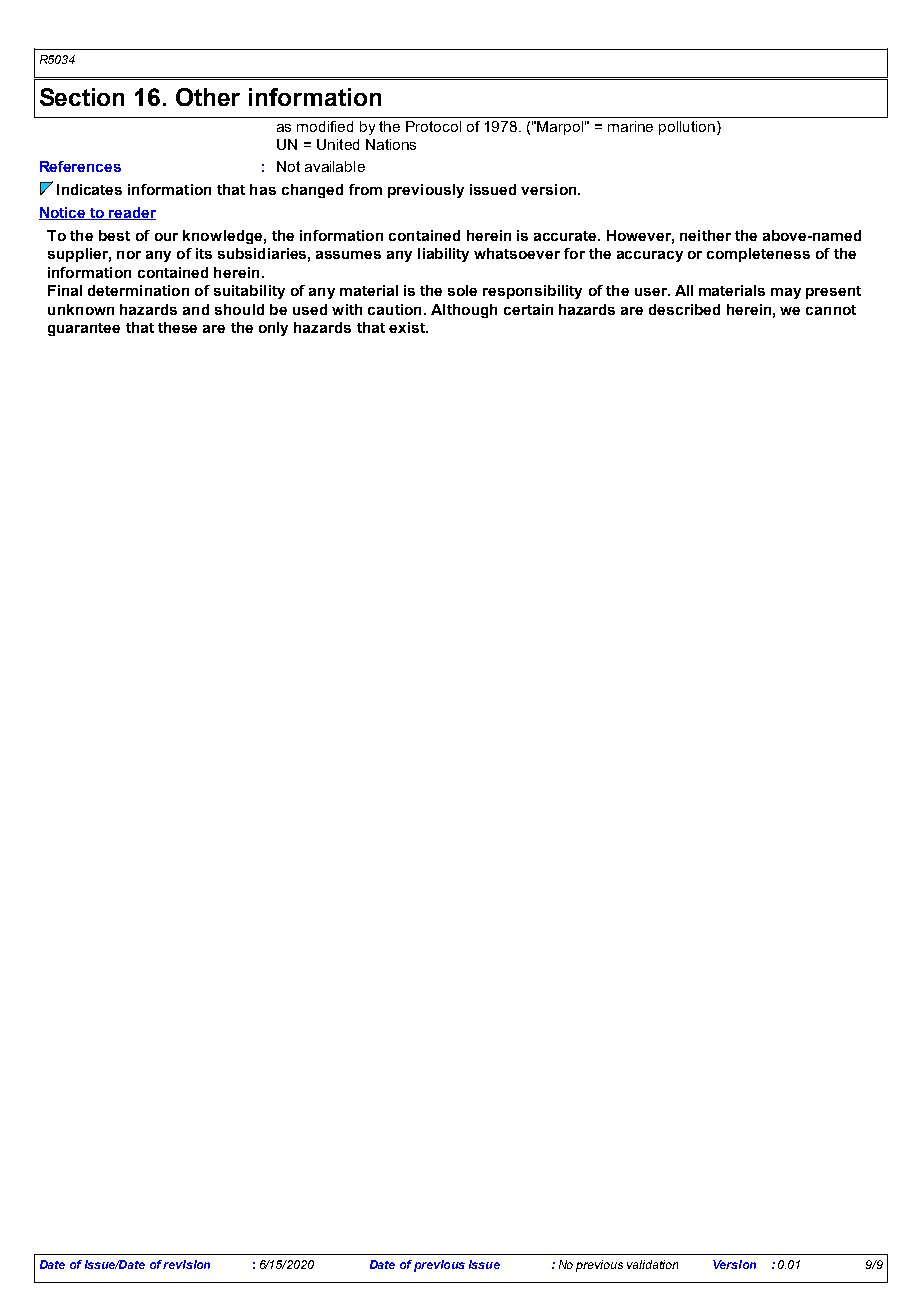 The height and width of the page is (1308, 924). I want to click on guarantee, so click(84, 329).
